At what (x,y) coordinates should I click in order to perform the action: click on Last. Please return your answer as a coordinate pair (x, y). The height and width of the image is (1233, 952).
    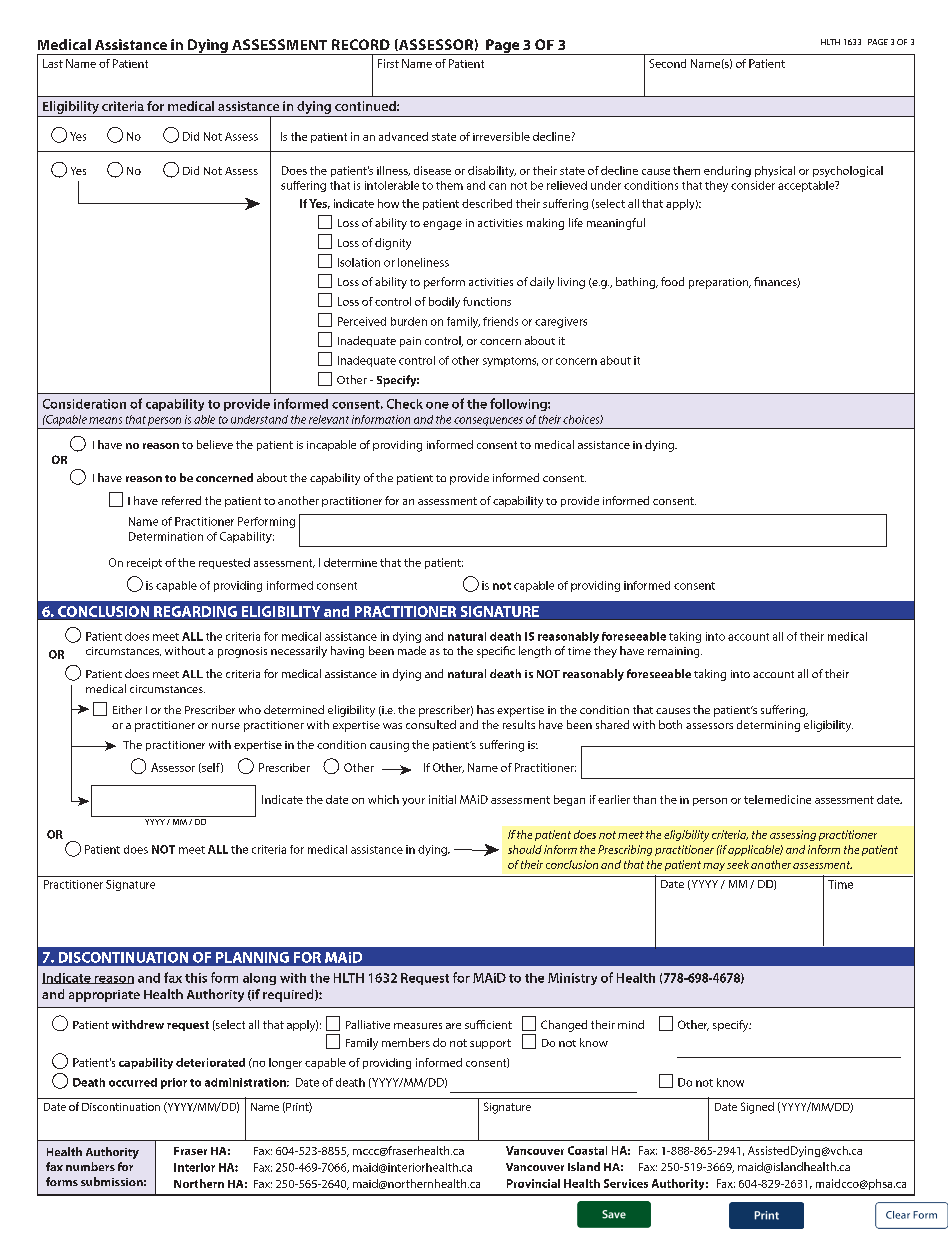
    Looking at the image, I should click on (53, 63).
